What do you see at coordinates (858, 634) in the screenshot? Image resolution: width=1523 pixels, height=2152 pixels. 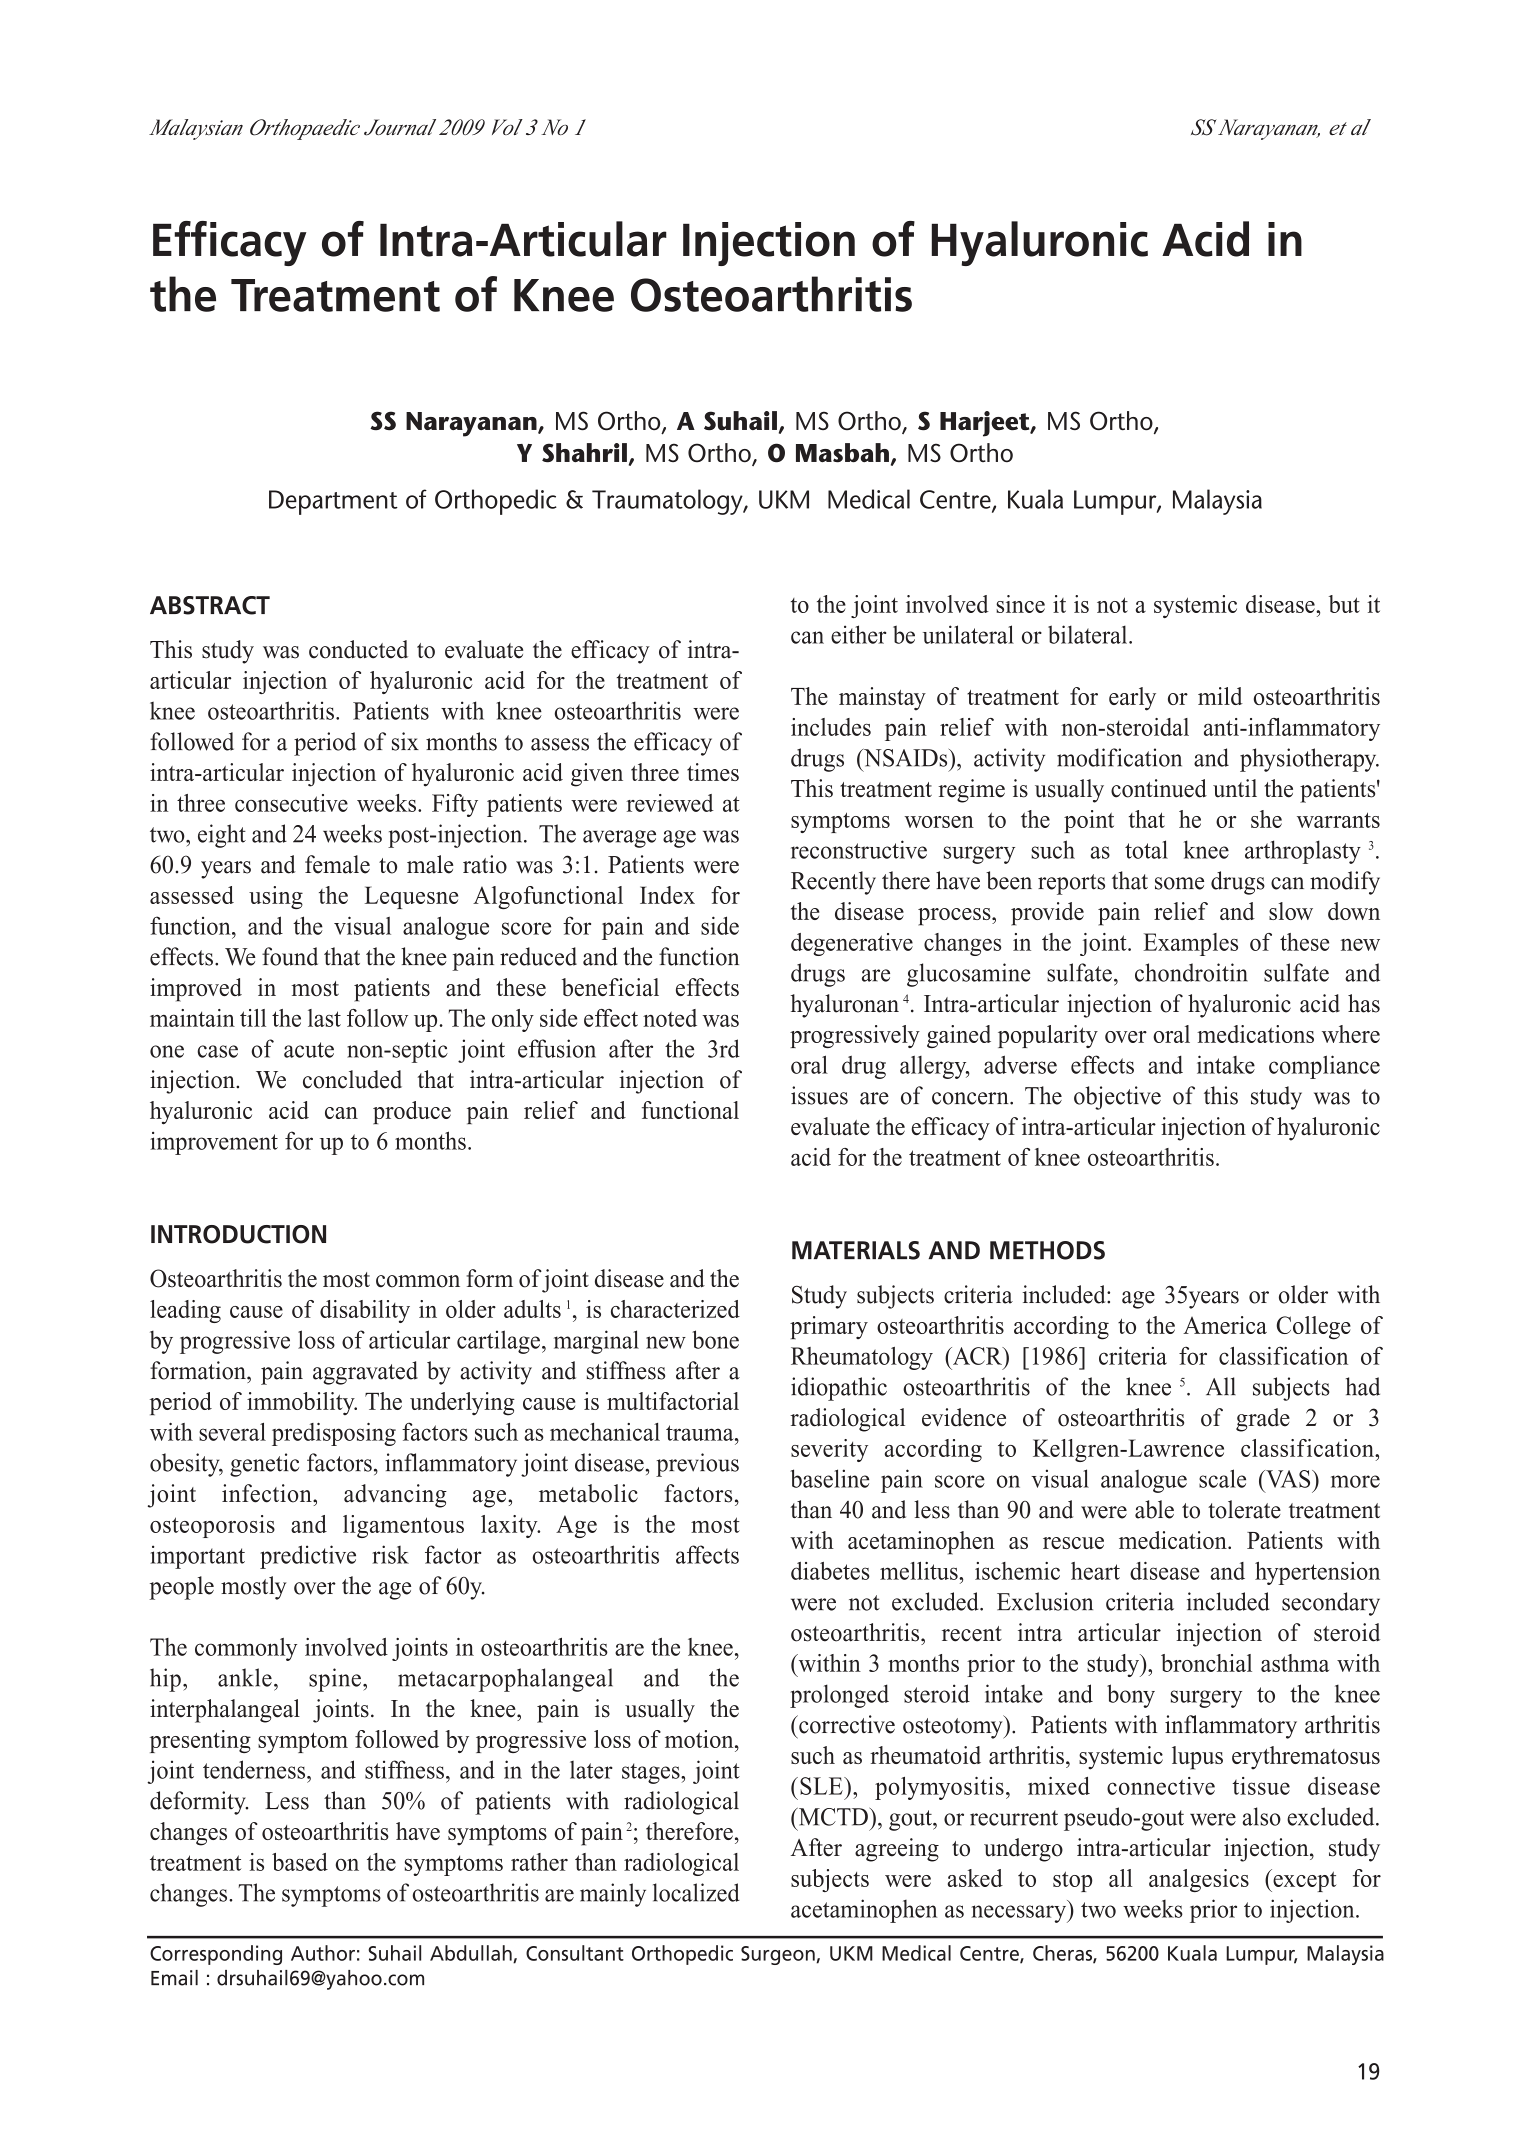 I see `either` at bounding box center [858, 634].
